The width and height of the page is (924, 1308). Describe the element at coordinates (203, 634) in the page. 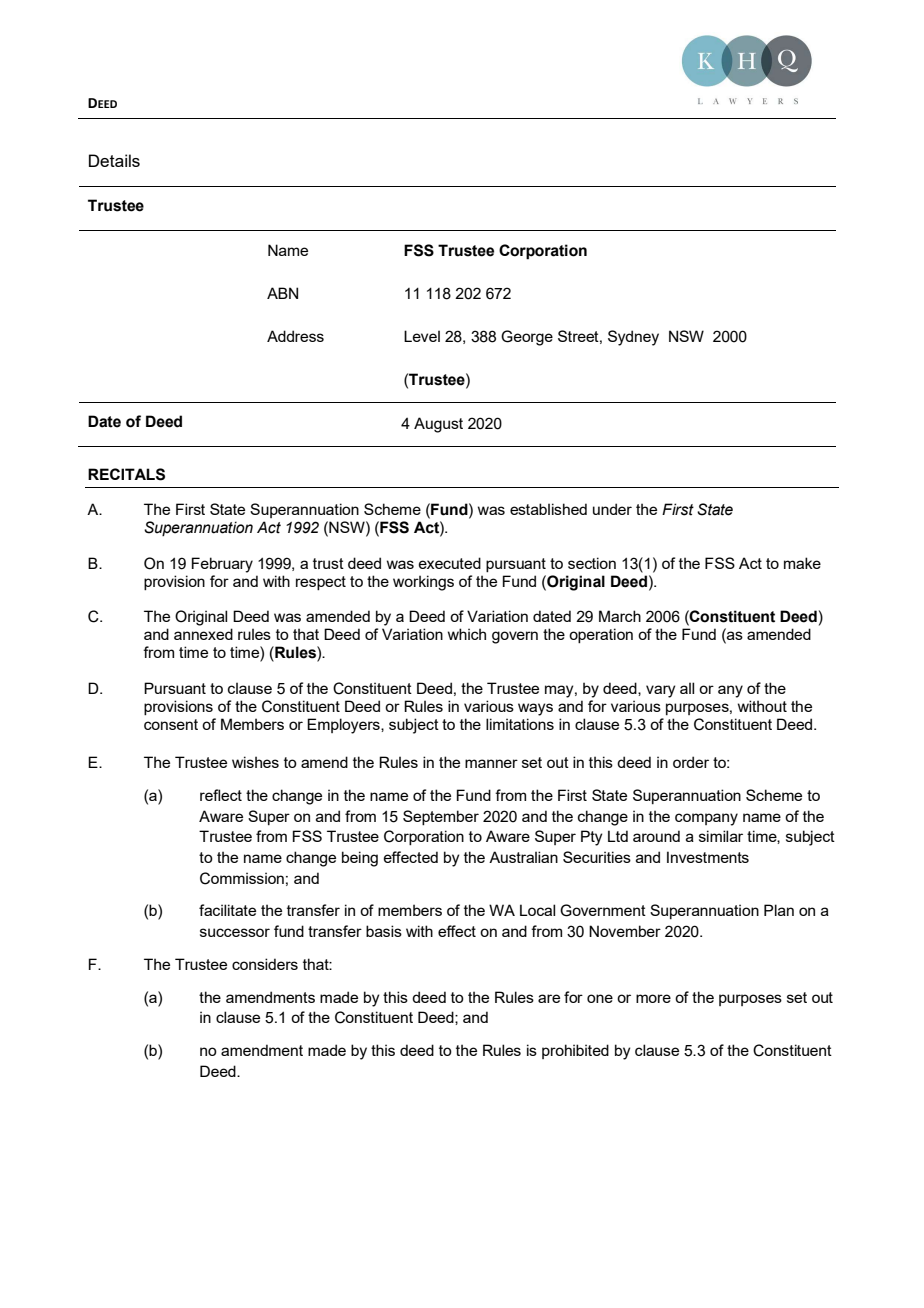

I see `annexed` at that location.
